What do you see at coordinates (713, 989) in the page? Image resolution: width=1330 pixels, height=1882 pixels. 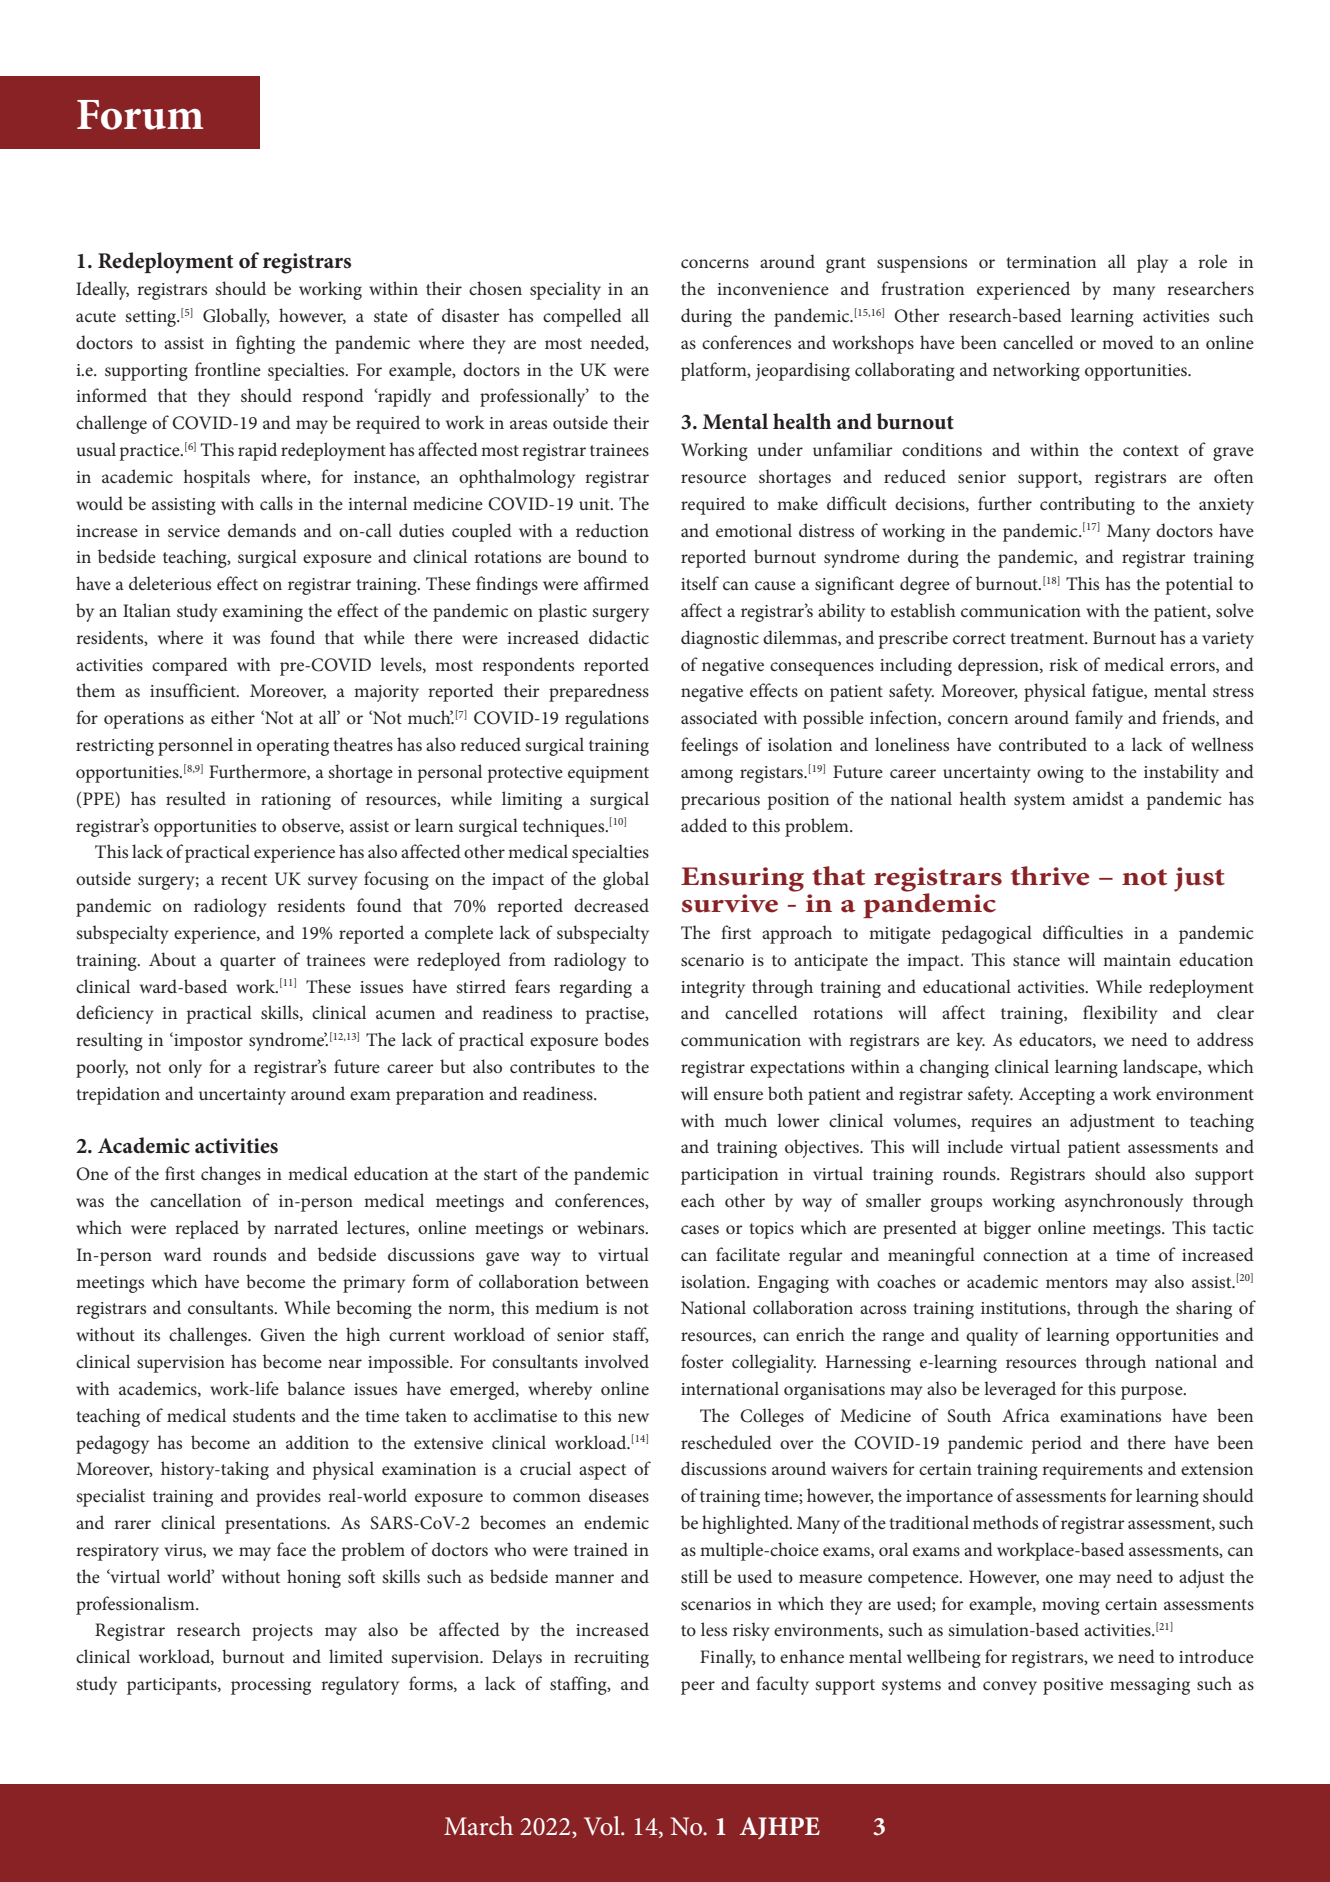 I see `integrity` at bounding box center [713, 989].
